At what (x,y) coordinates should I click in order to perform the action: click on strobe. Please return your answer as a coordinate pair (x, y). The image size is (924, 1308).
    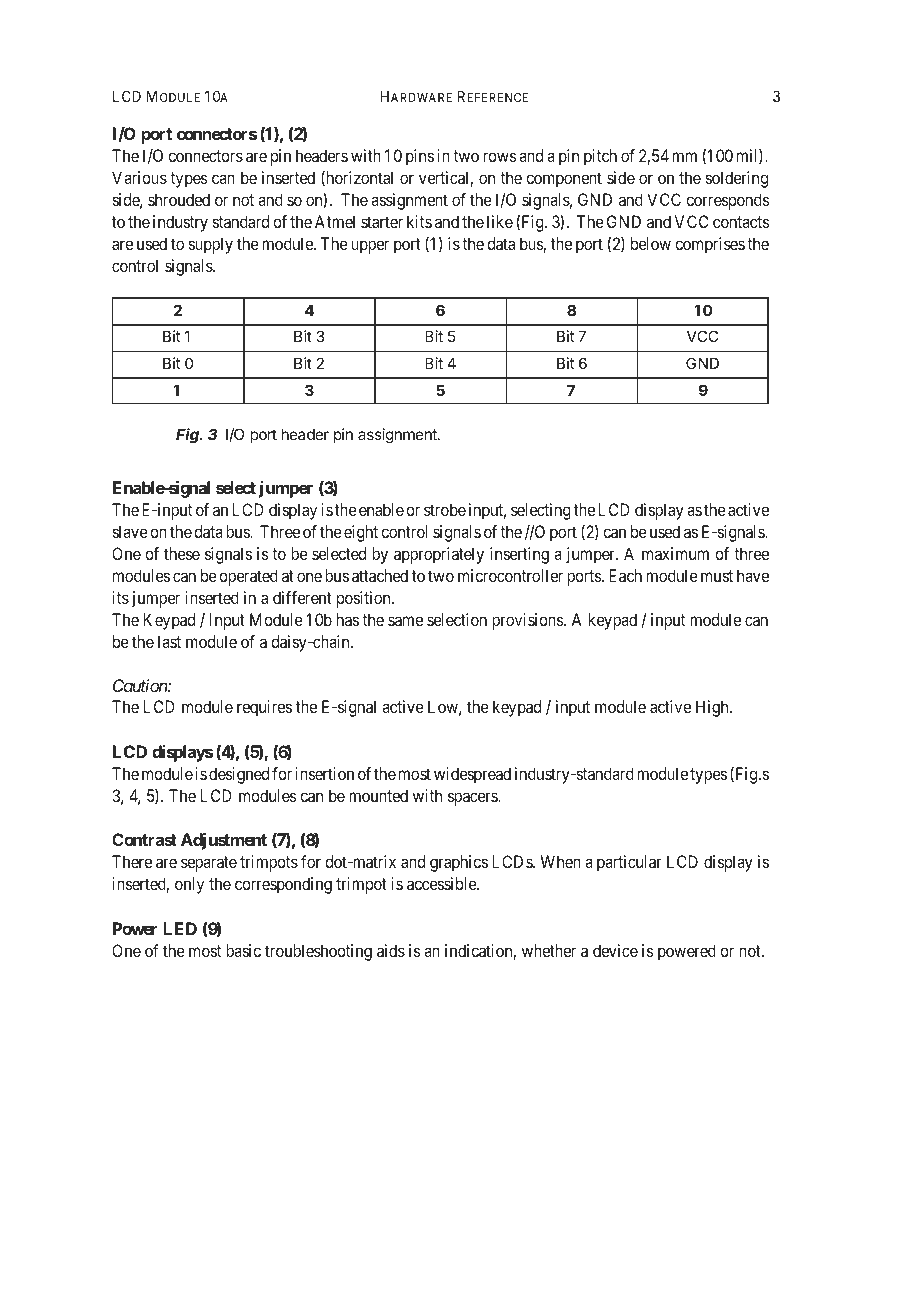
    Looking at the image, I should click on (445, 509).
